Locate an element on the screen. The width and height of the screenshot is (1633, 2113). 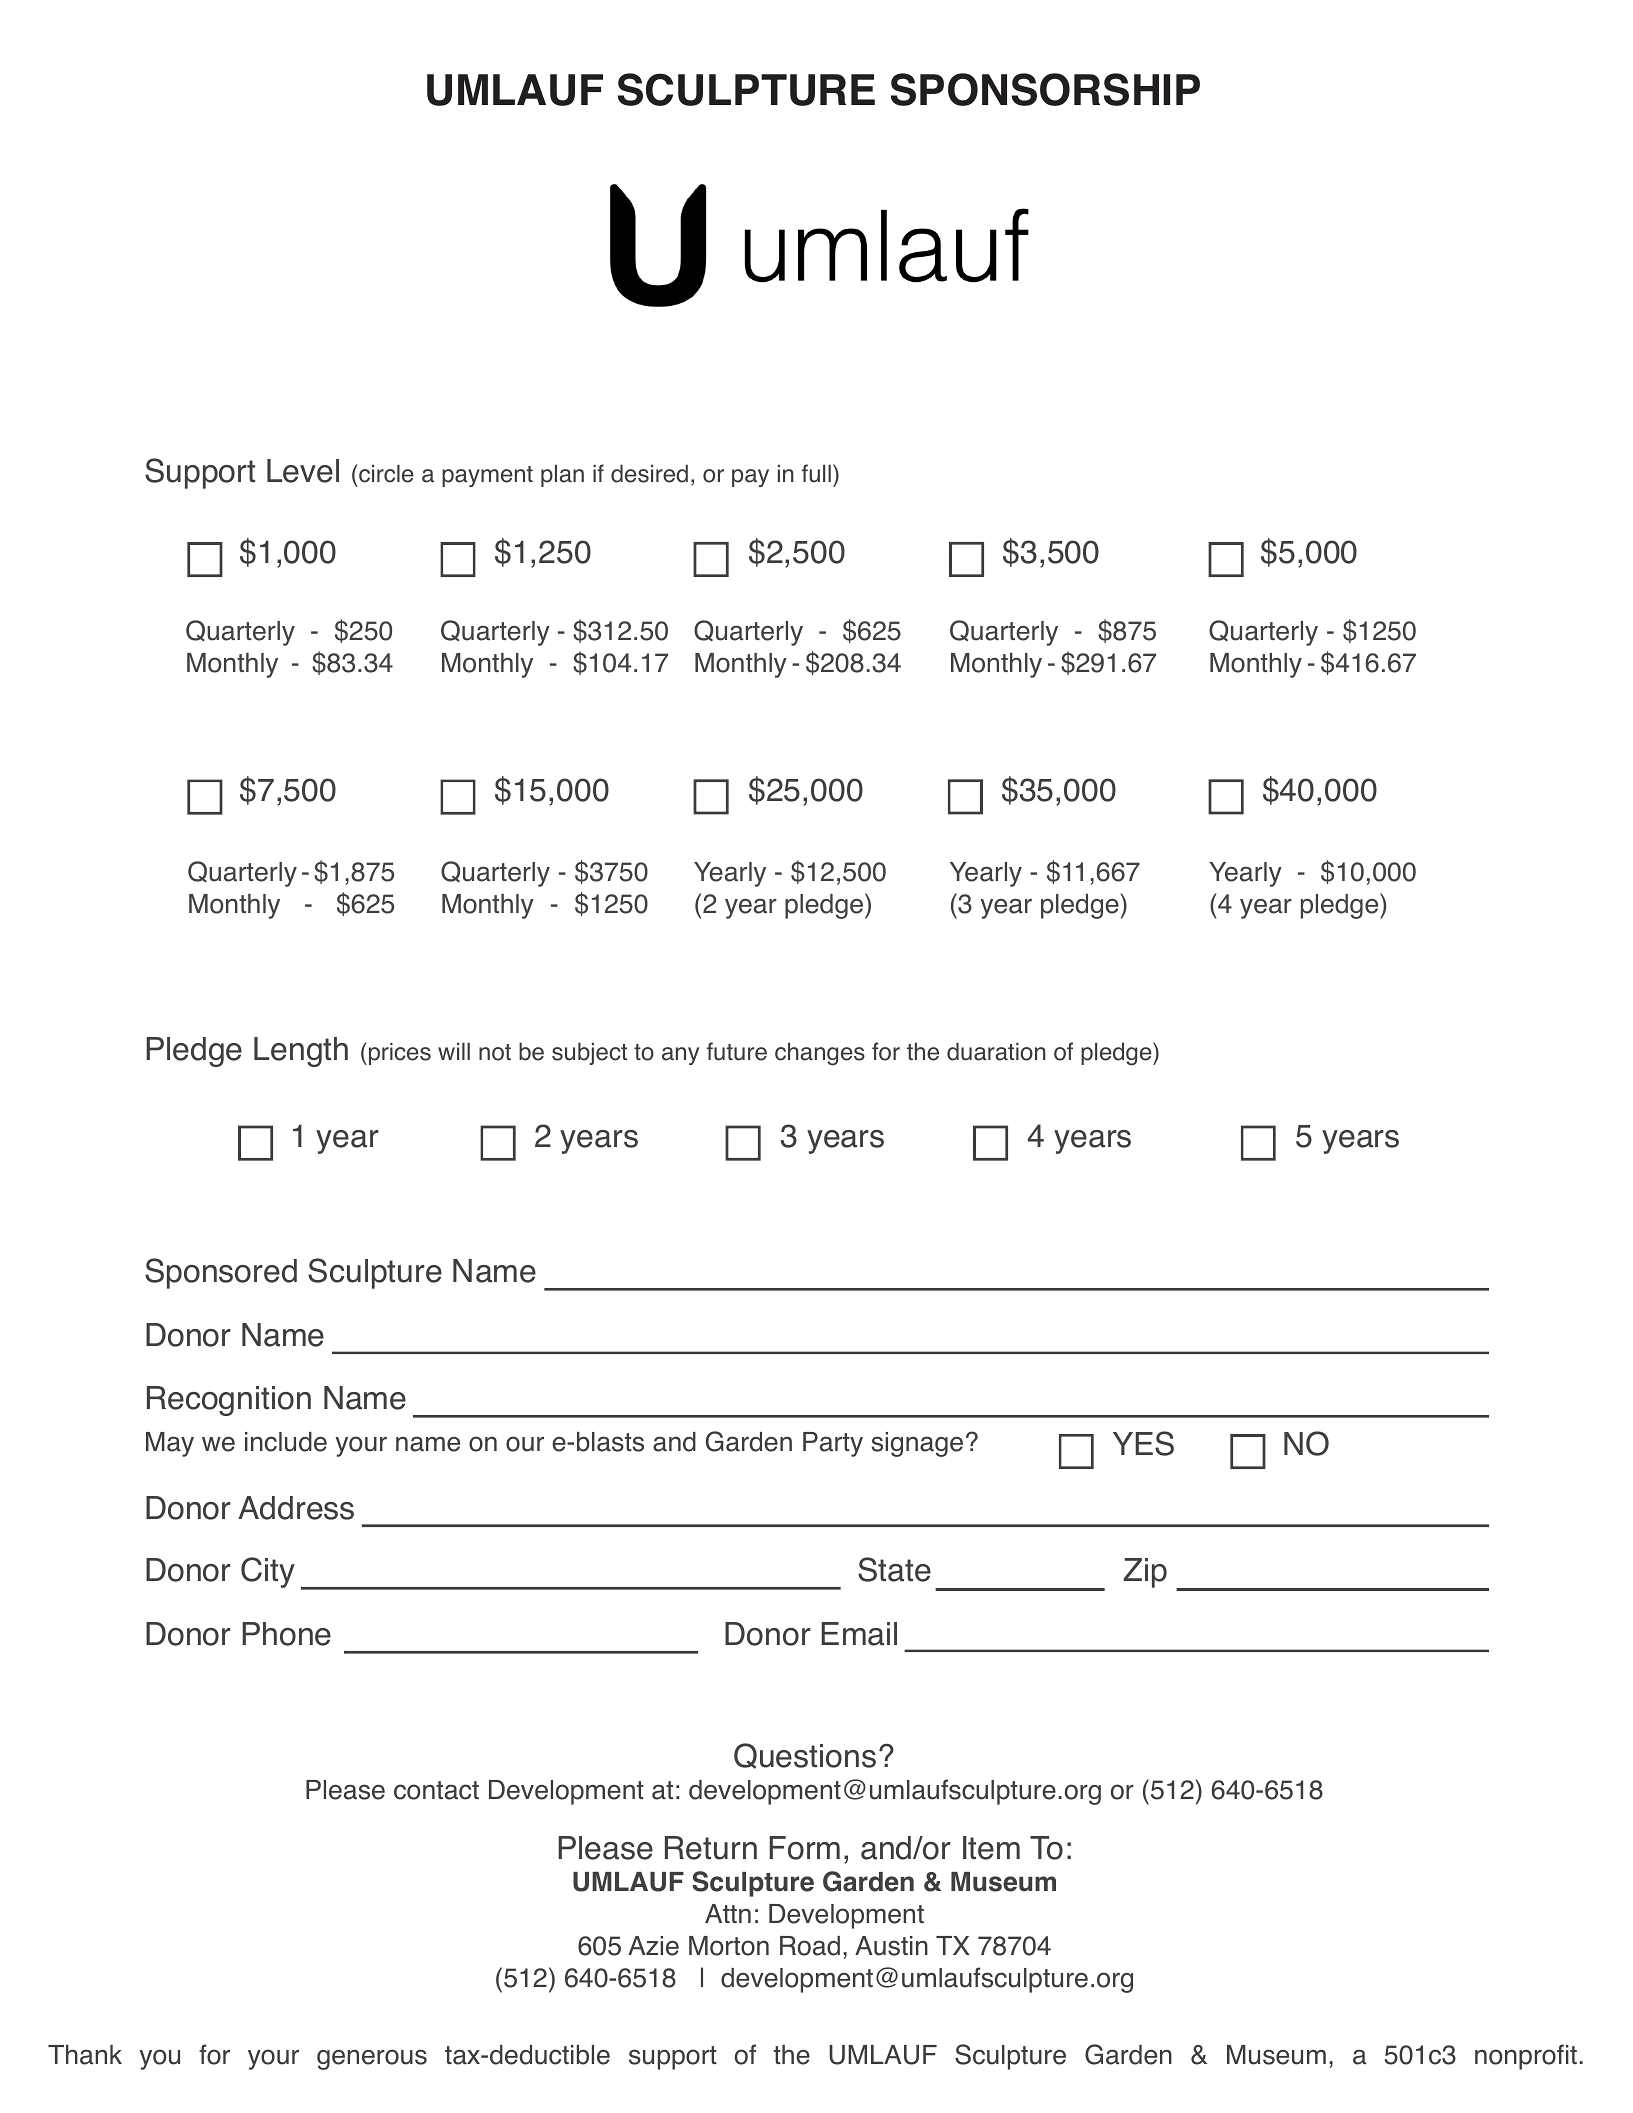
SPONSORSHIP is located at coordinates (1045, 89).
